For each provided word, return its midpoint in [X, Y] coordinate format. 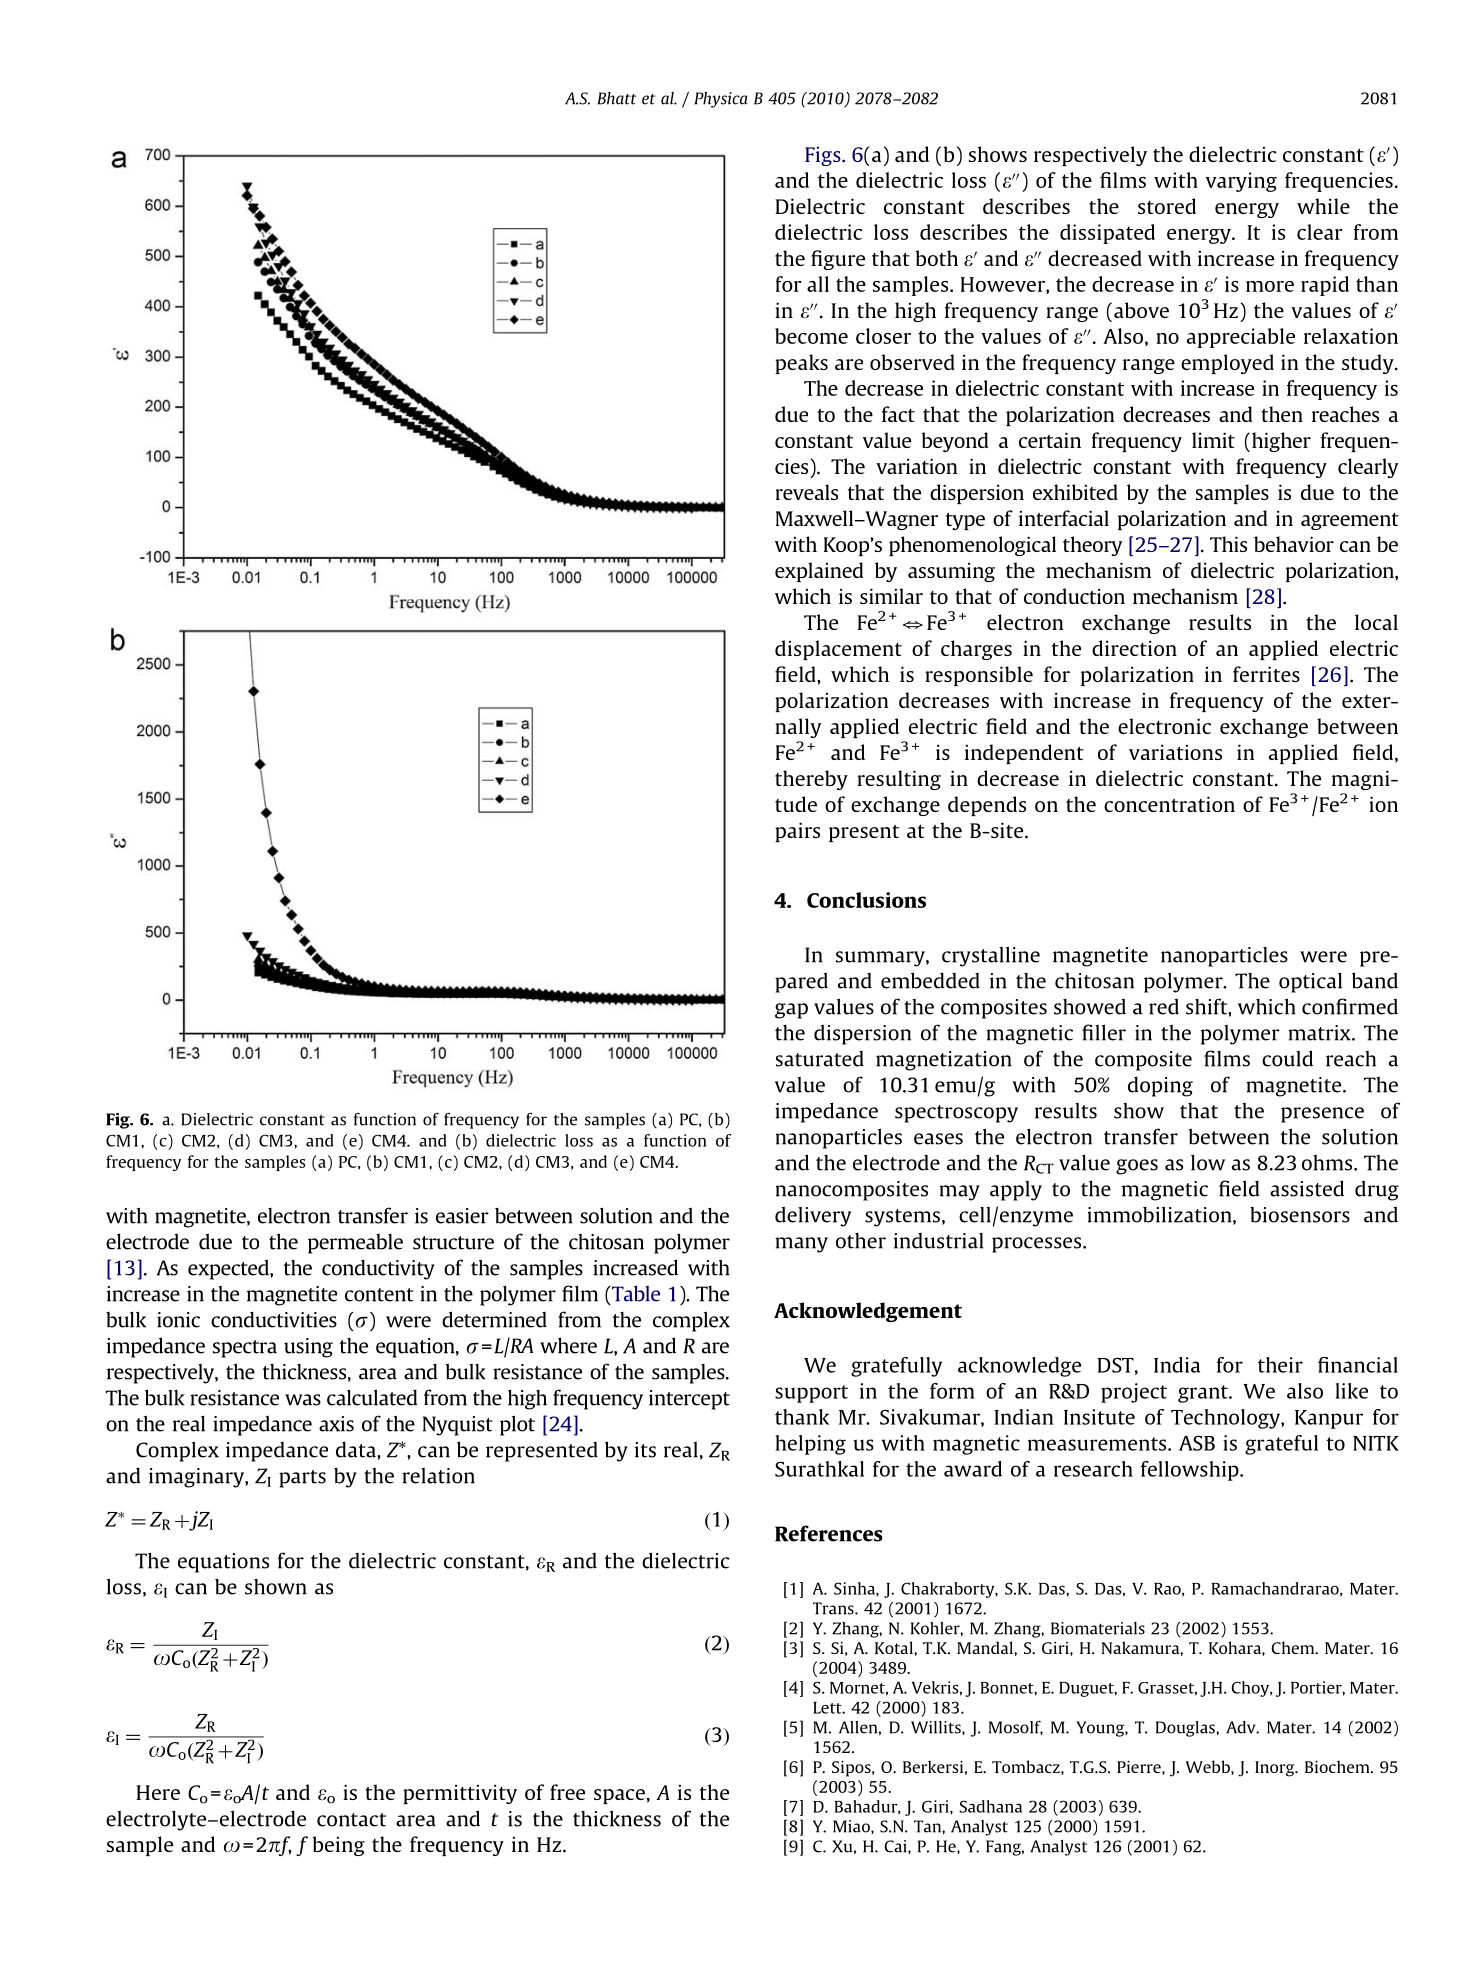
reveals [807, 492]
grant [1204, 1394]
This [1228, 544]
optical [1310, 982]
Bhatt [616, 98]
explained [819, 572]
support [811, 1394]
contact [351, 1820]
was [303, 1400]
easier [462, 1216]
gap [791, 1011]
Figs [824, 156]
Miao [852, 1826]
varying [1241, 182]
